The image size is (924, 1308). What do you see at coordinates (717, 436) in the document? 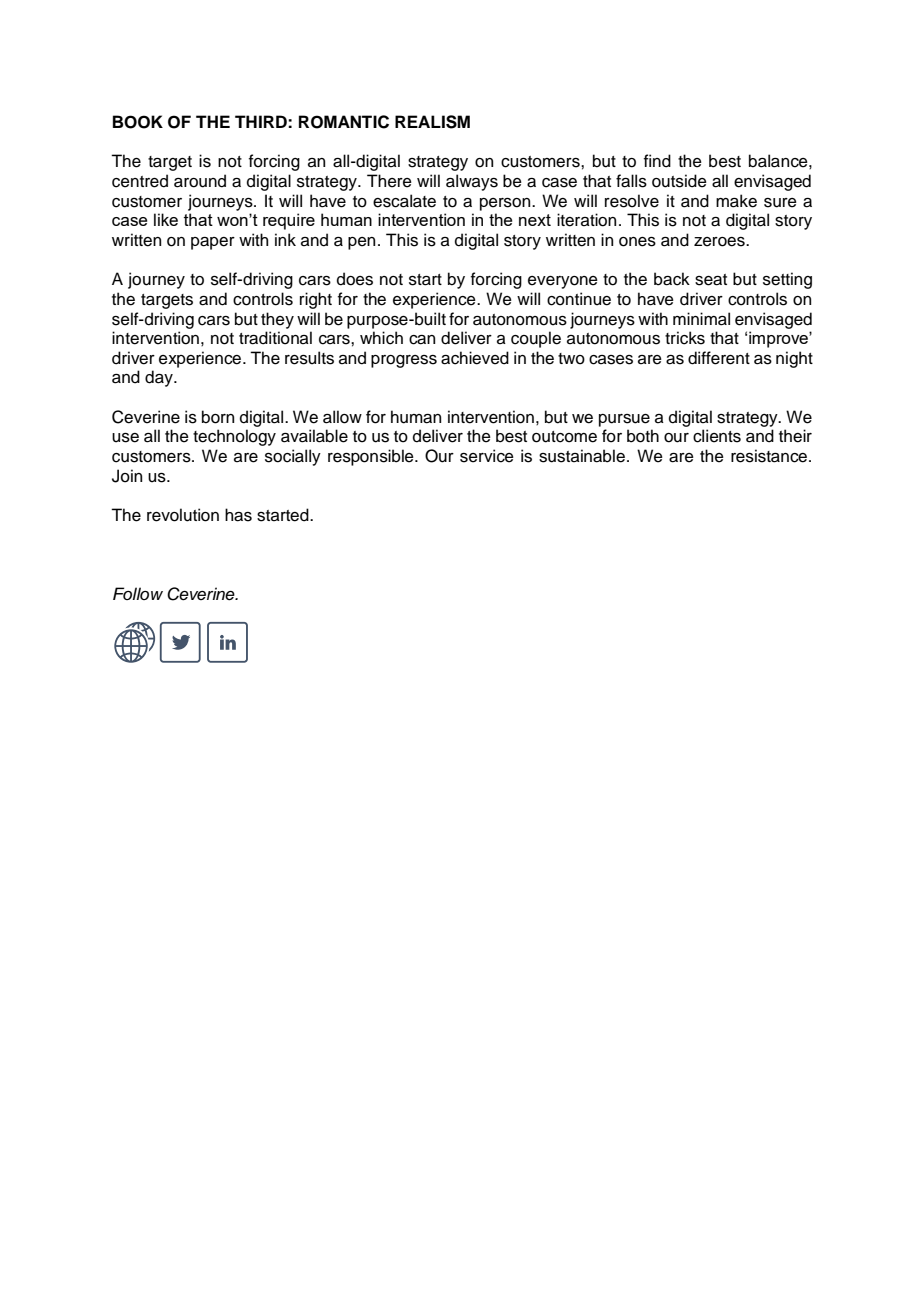
I see `clients` at bounding box center [717, 436].
